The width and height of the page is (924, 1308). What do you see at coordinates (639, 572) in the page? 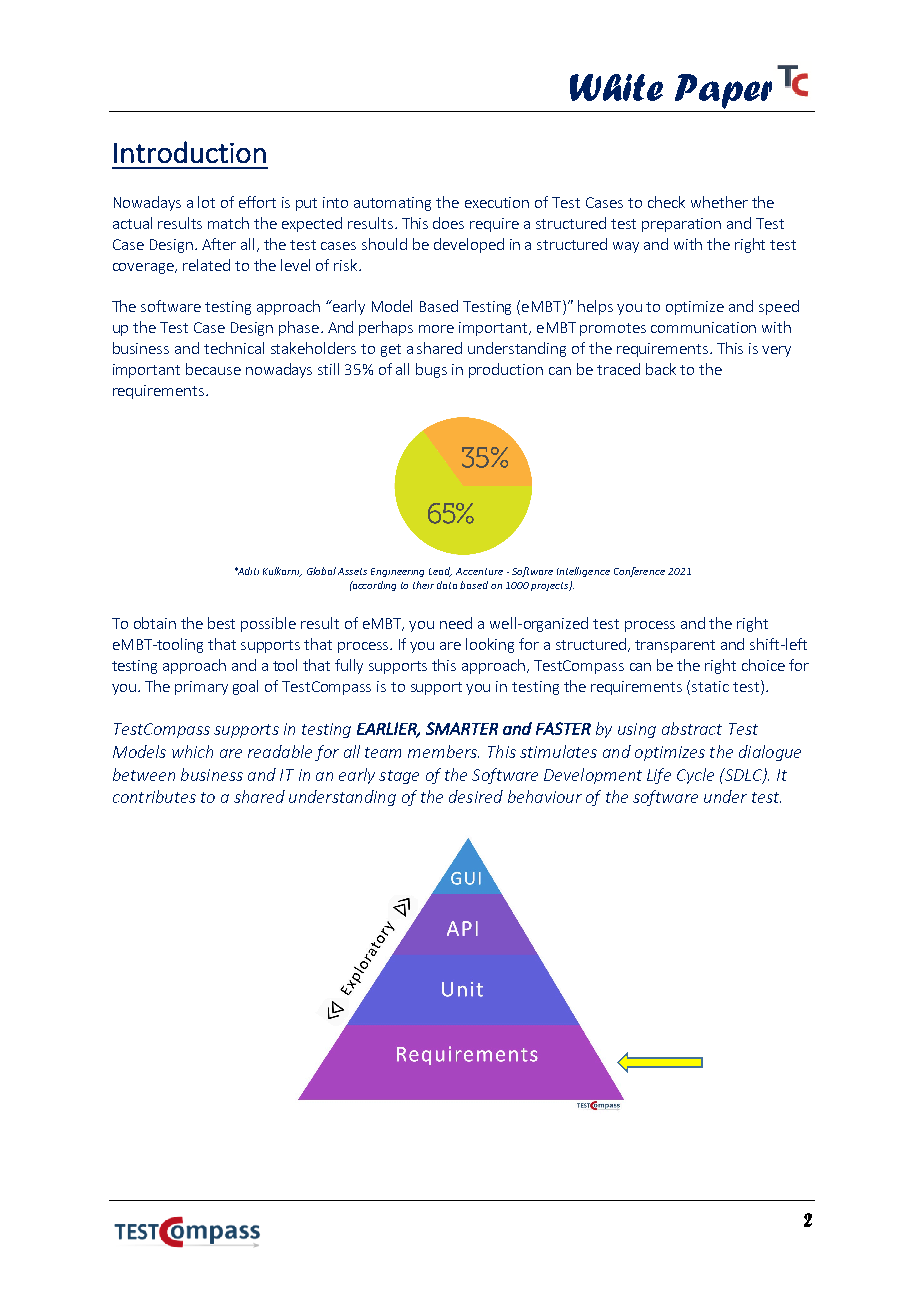
I see `Conference` at bounding box center [639, 572].
